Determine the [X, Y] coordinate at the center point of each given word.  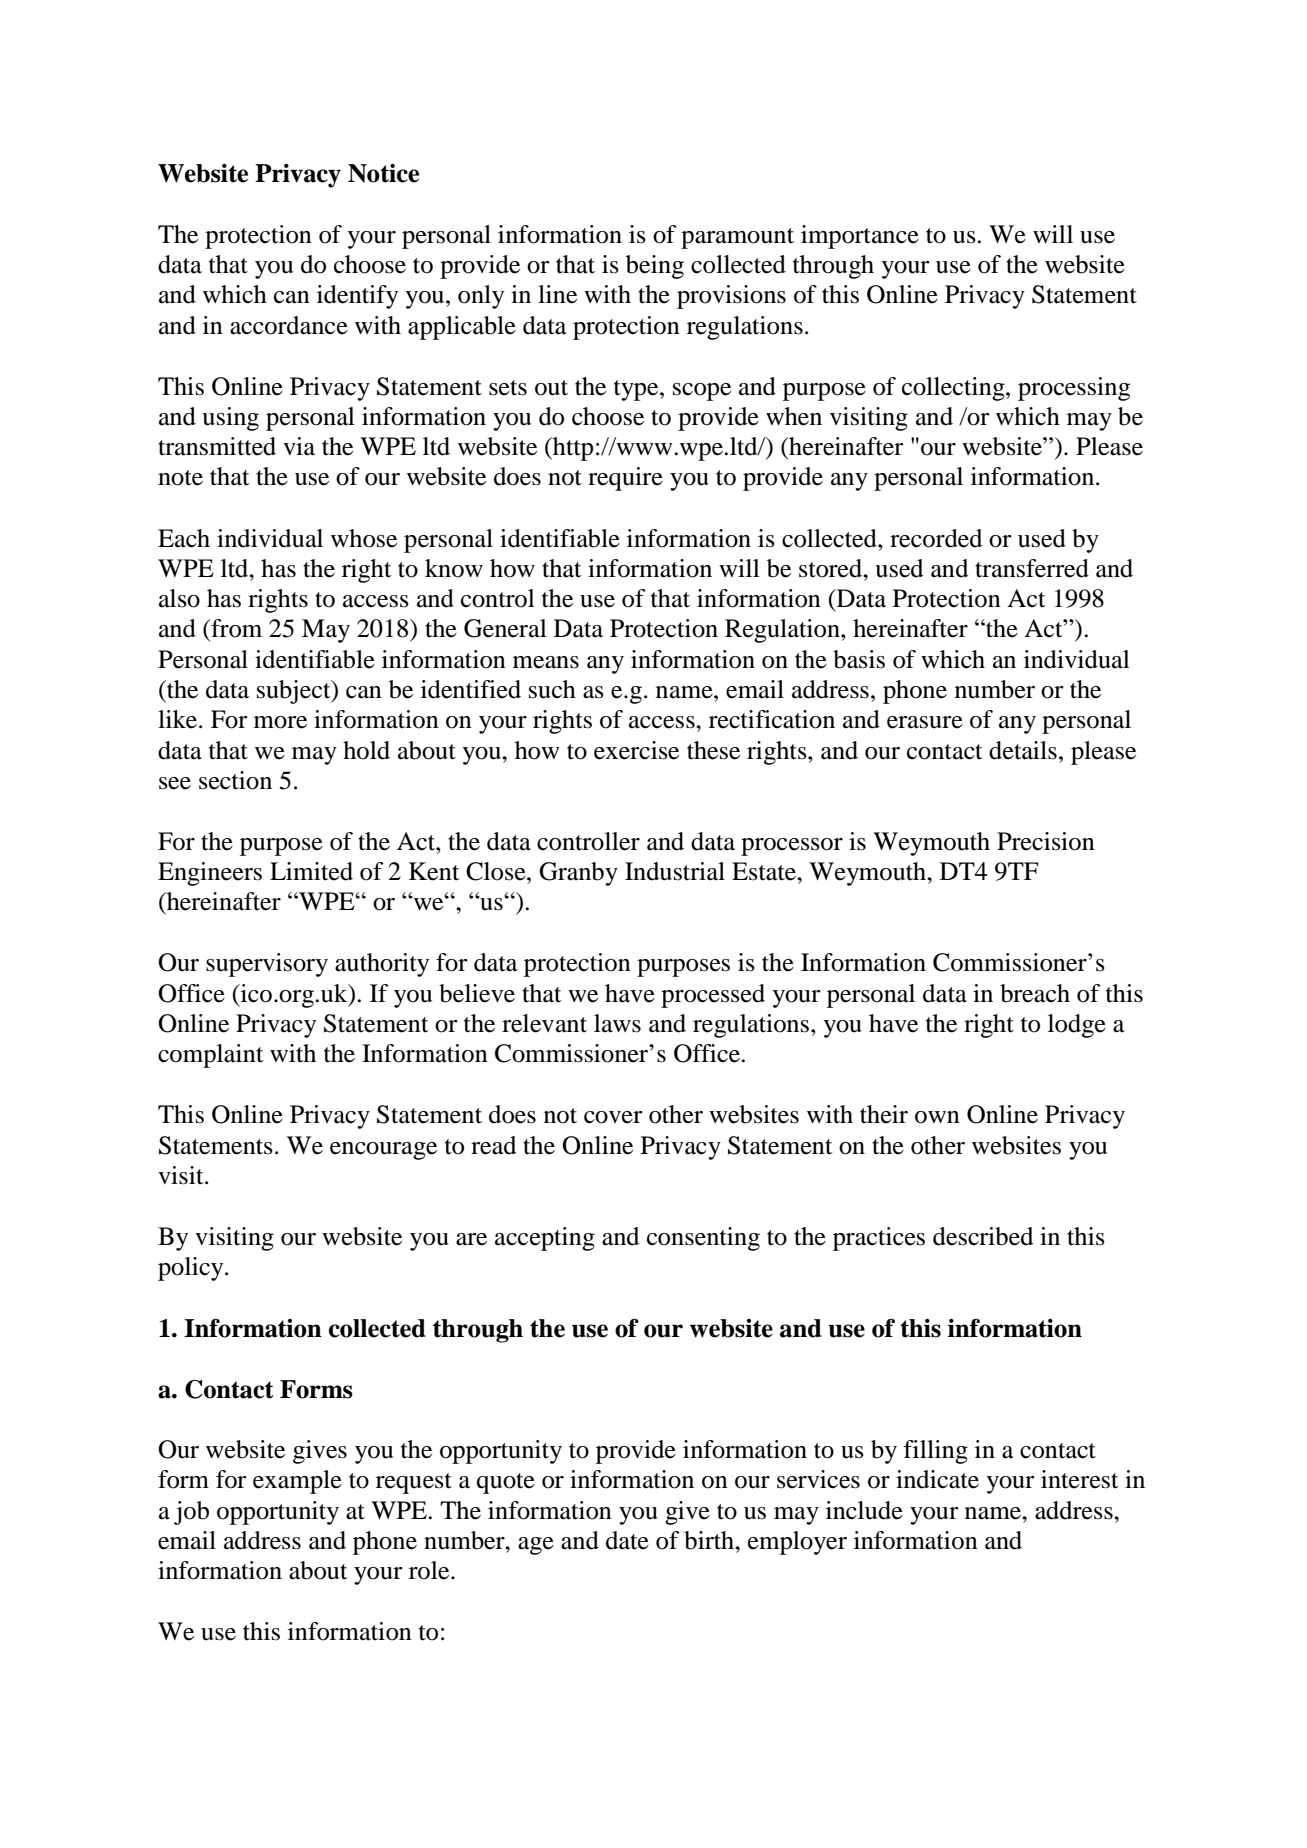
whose [364, 538]
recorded [936, 538]
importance [860, 237]
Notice [383, 173]
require [625, 479]
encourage [383, 1151]
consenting [703, 1239]
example [297, 1482]
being [655, 267]
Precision [1046, 841]
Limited [311, 871]
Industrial [675, 871]
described [983, 1236]
